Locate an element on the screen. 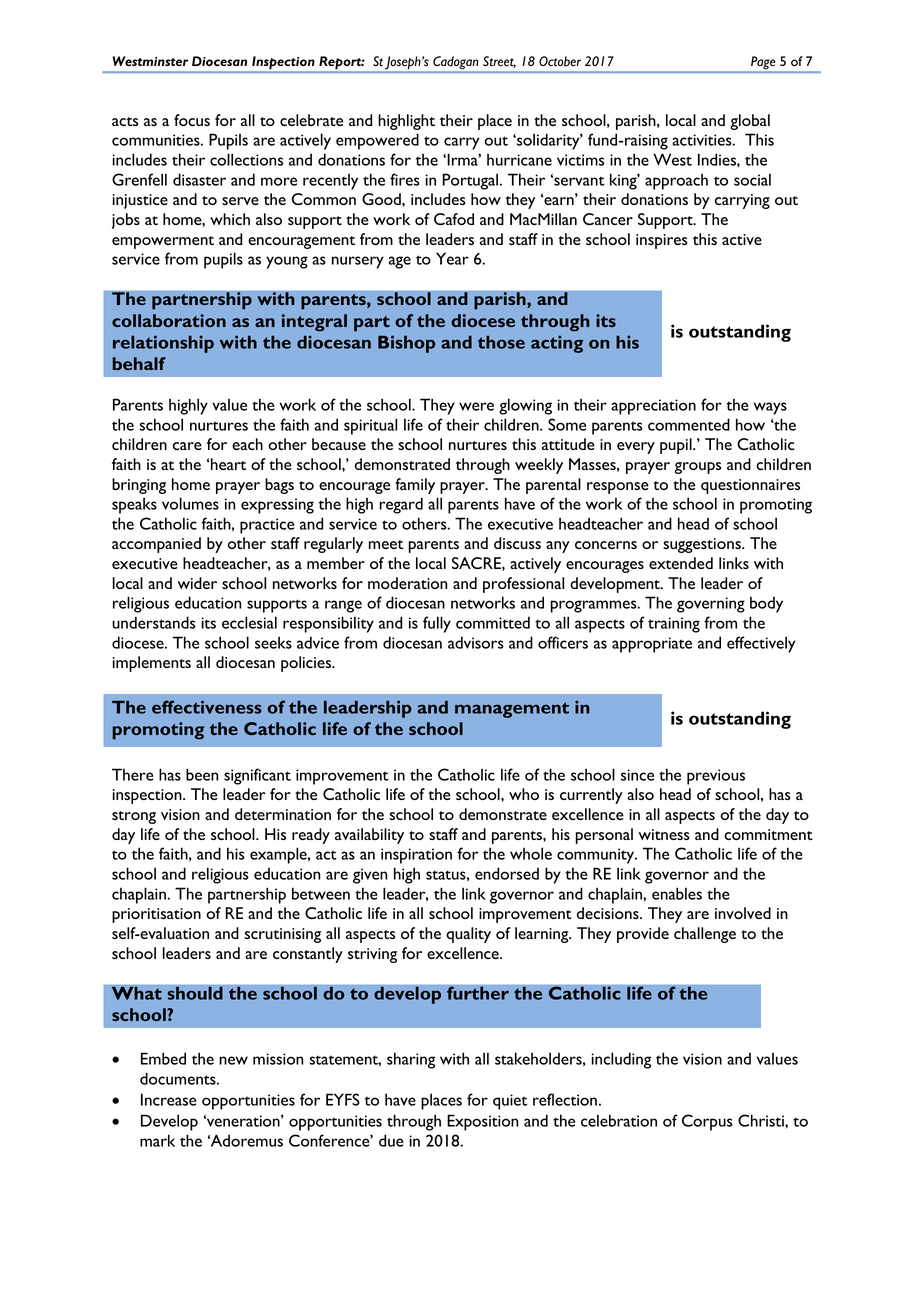 This screenshot has width=924, height=1308. global is located at coordinates (750, 122).
